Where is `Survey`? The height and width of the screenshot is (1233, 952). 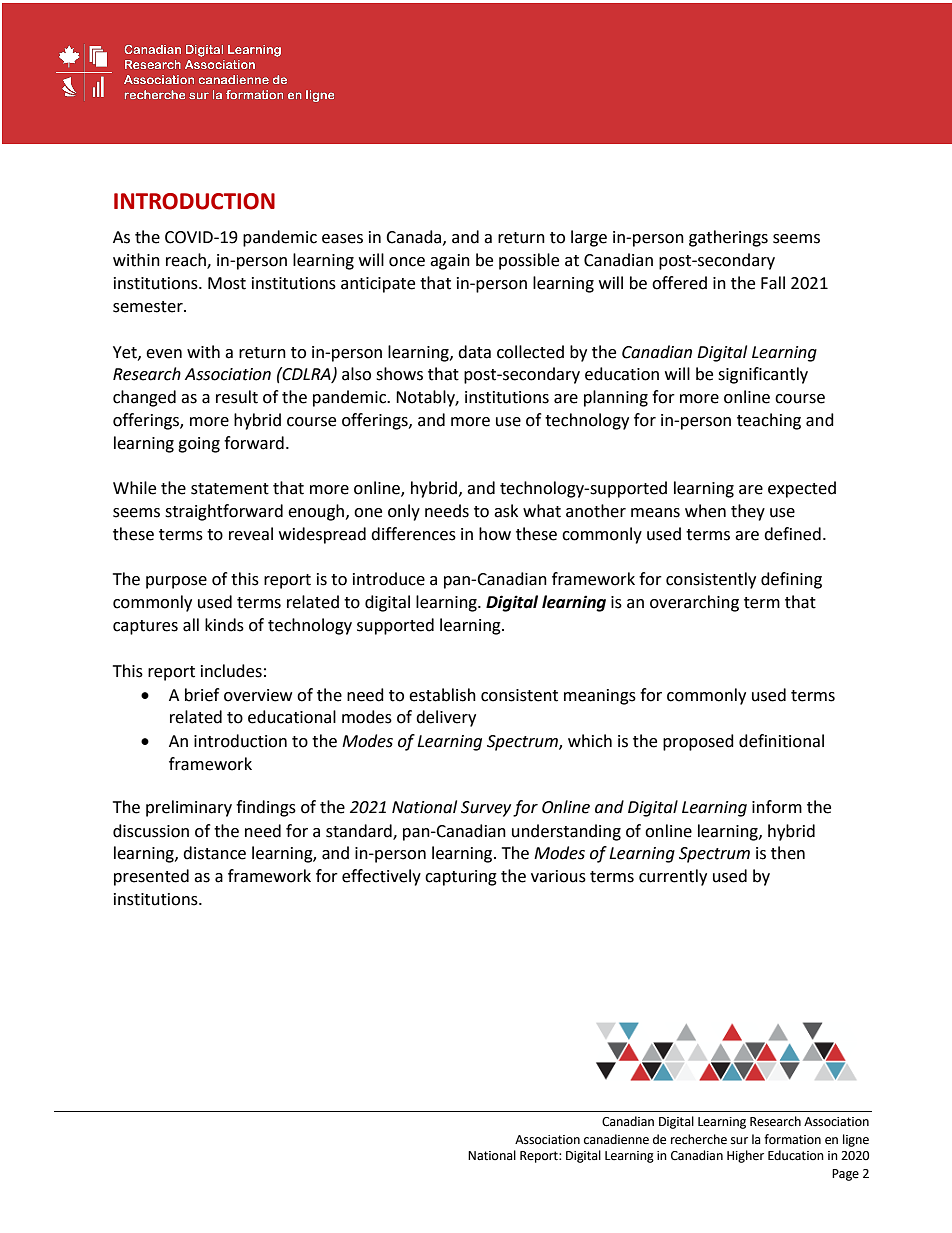 Survey is located at coordinates (486, 809).
